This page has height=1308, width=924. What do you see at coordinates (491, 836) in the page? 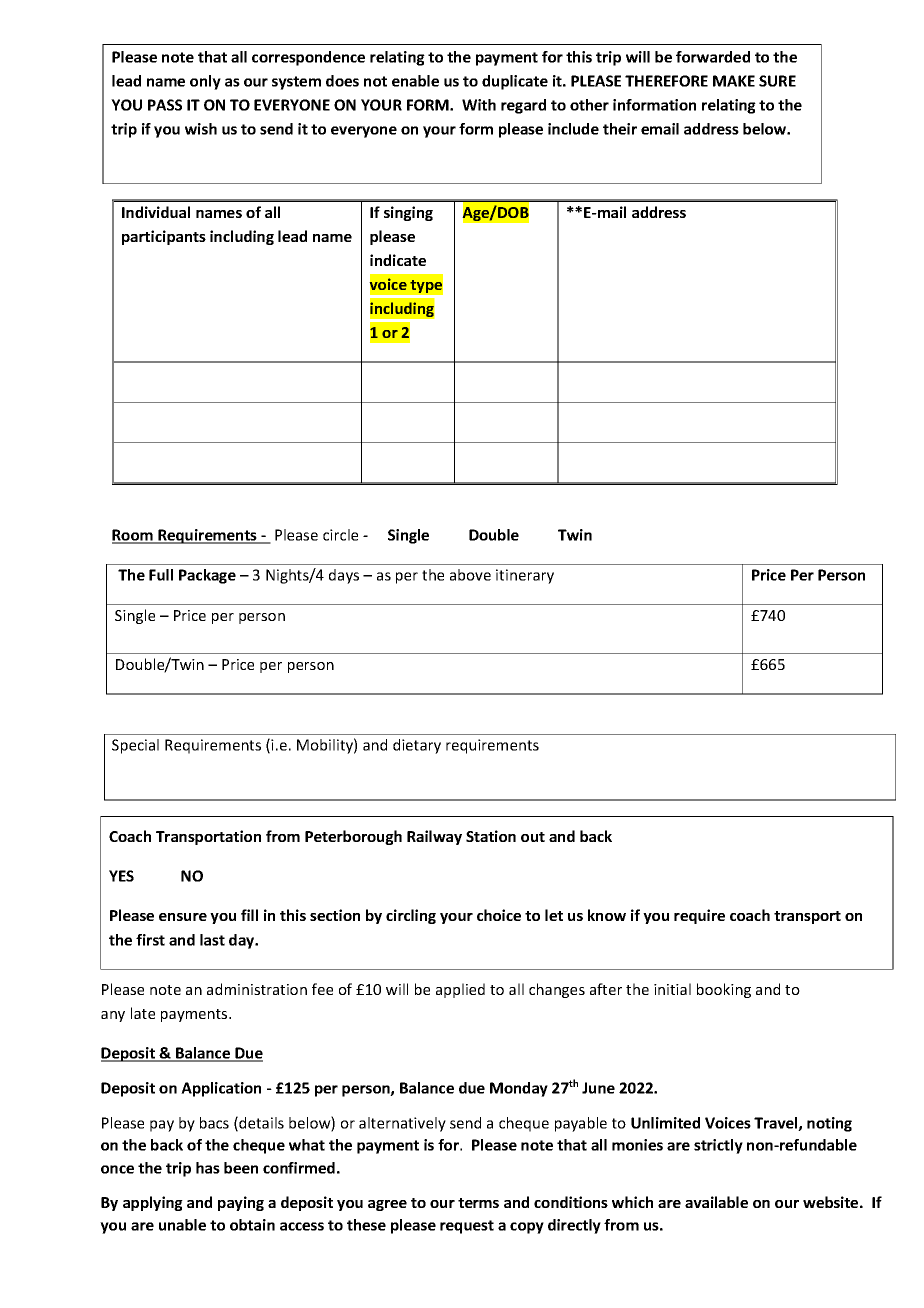
I see `Station` at bounding box center [491, 836].
